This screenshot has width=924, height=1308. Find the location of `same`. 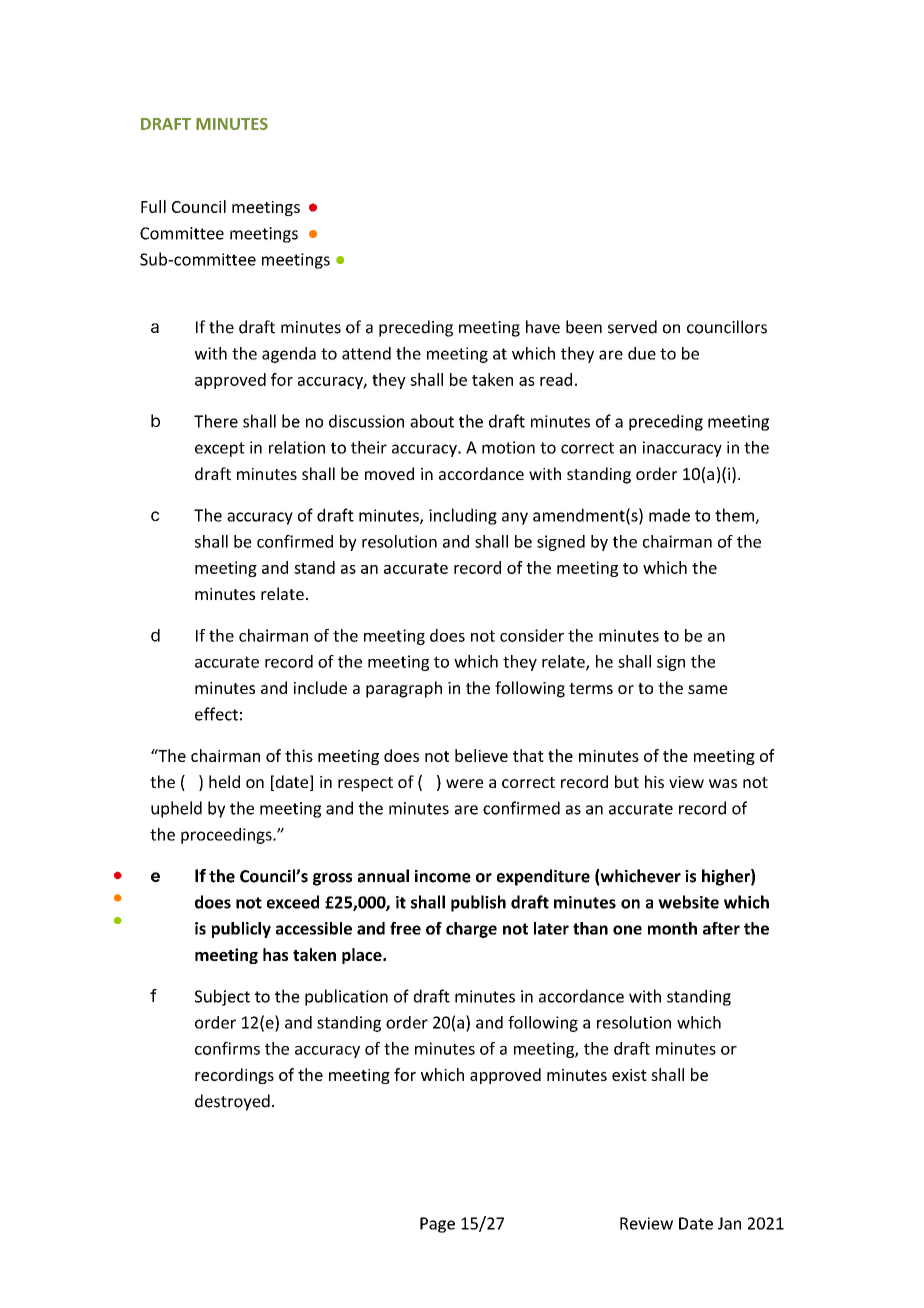

same is located at coordinates (708, 689).
